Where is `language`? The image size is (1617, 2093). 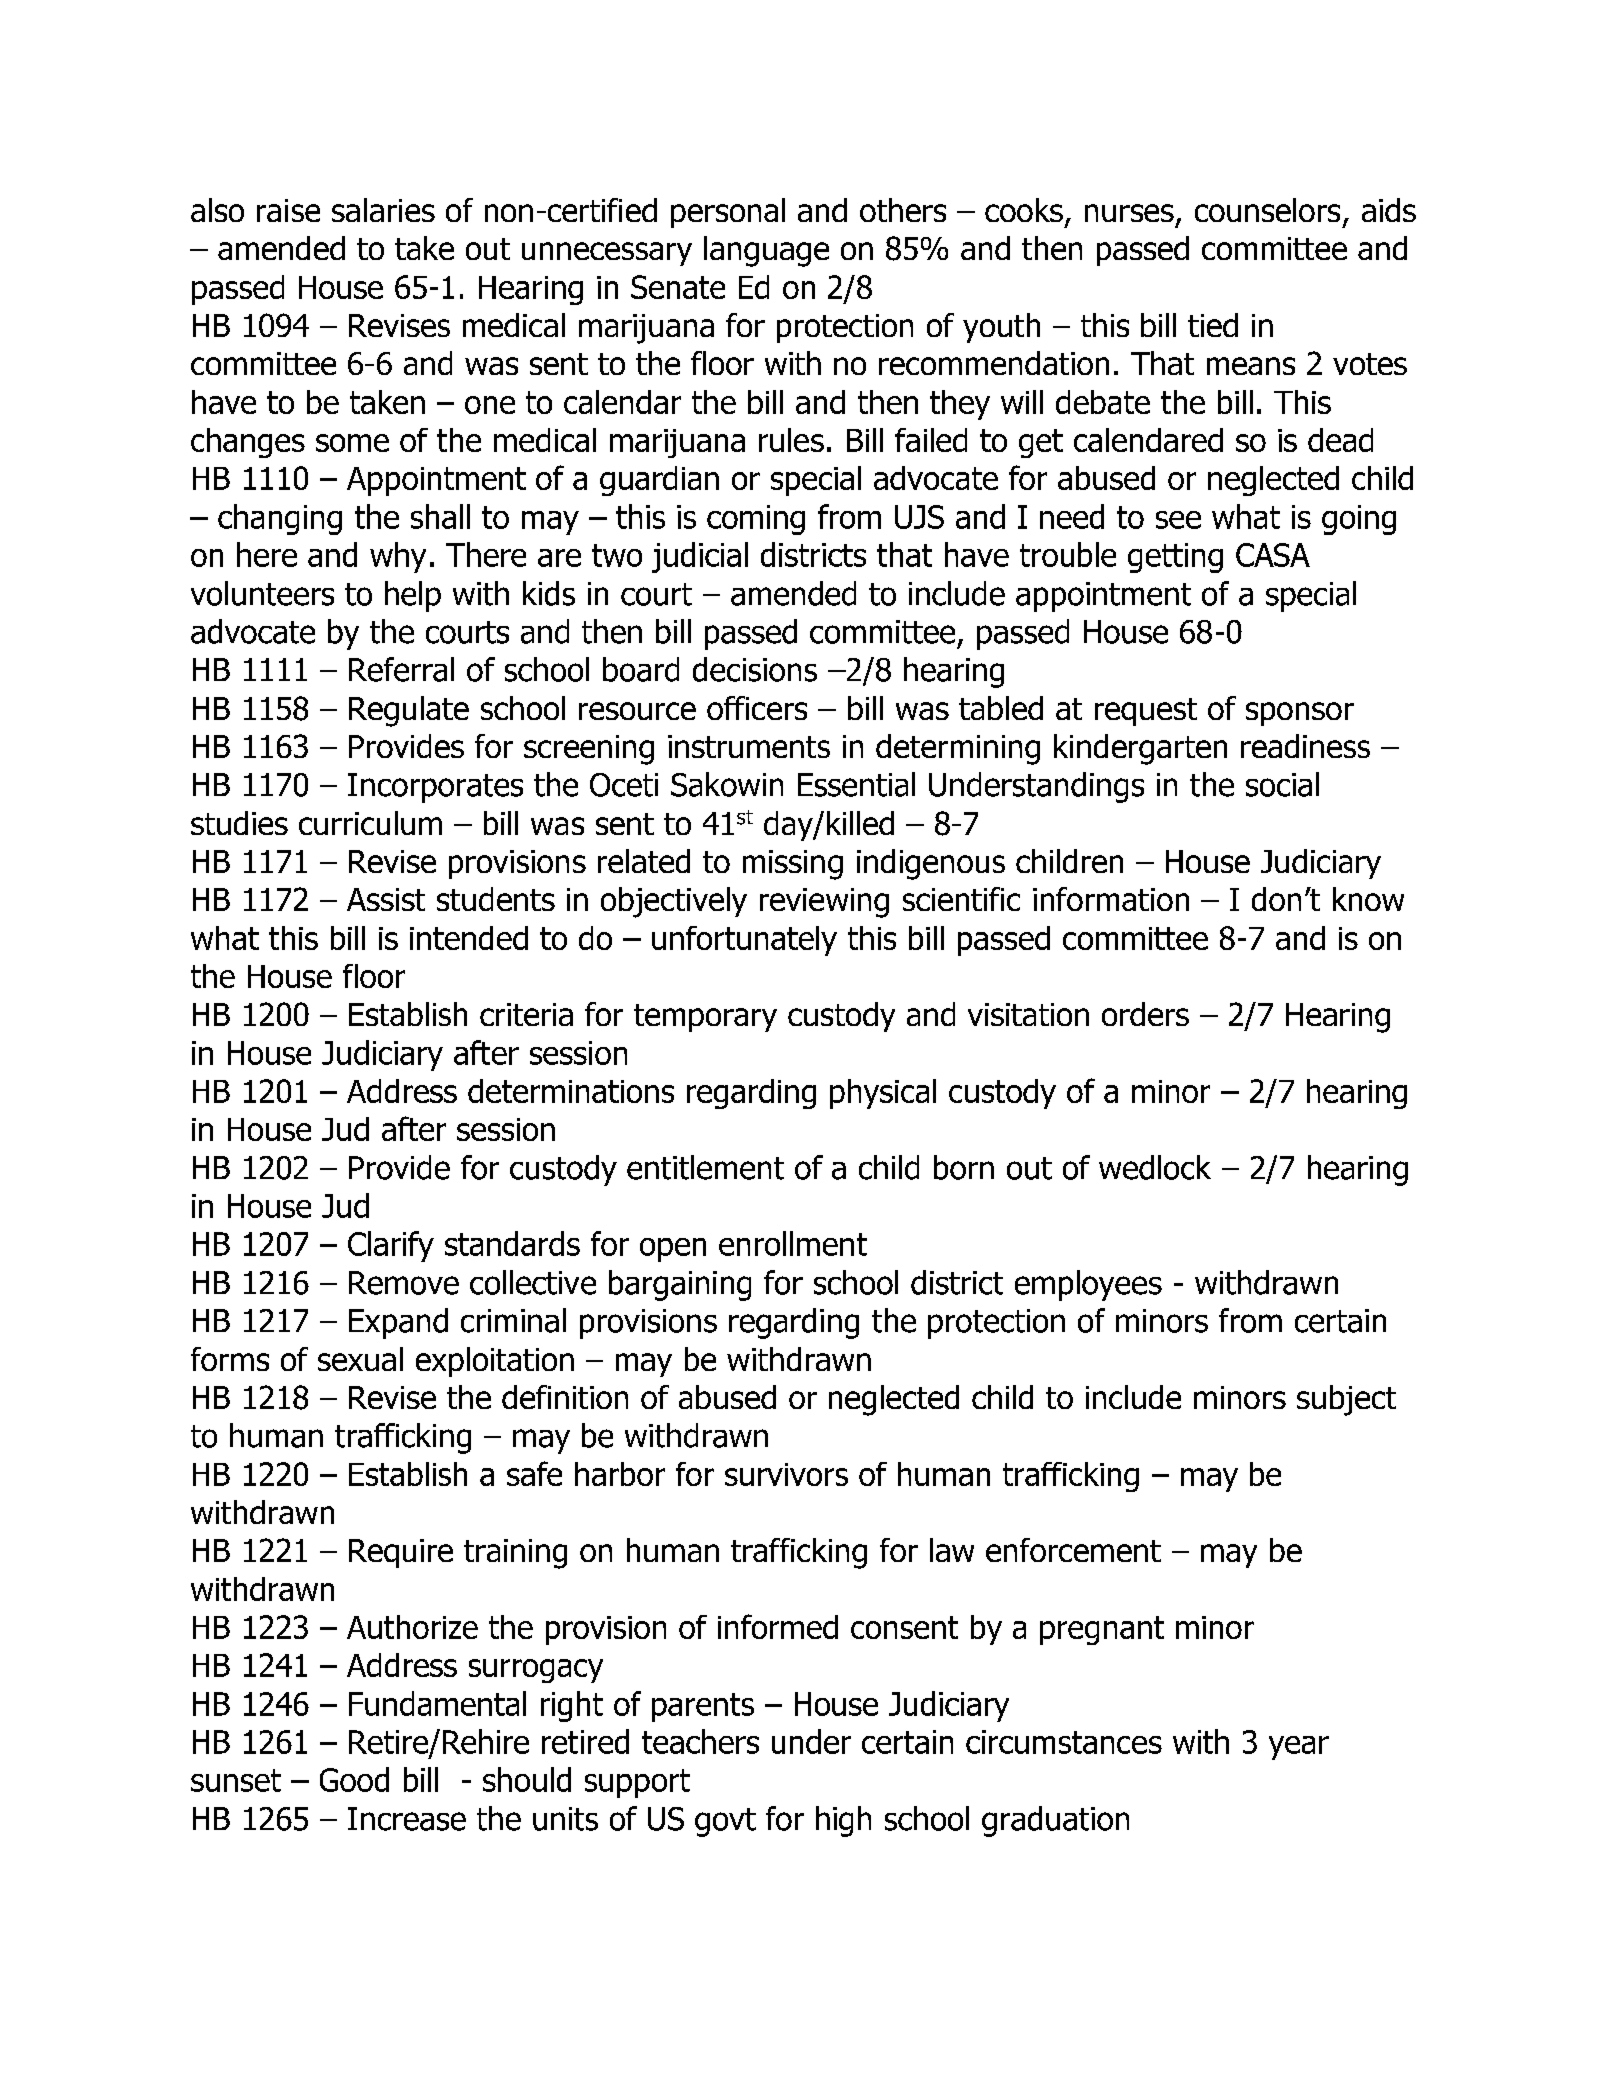 language is located at coordinates (766, 251).
